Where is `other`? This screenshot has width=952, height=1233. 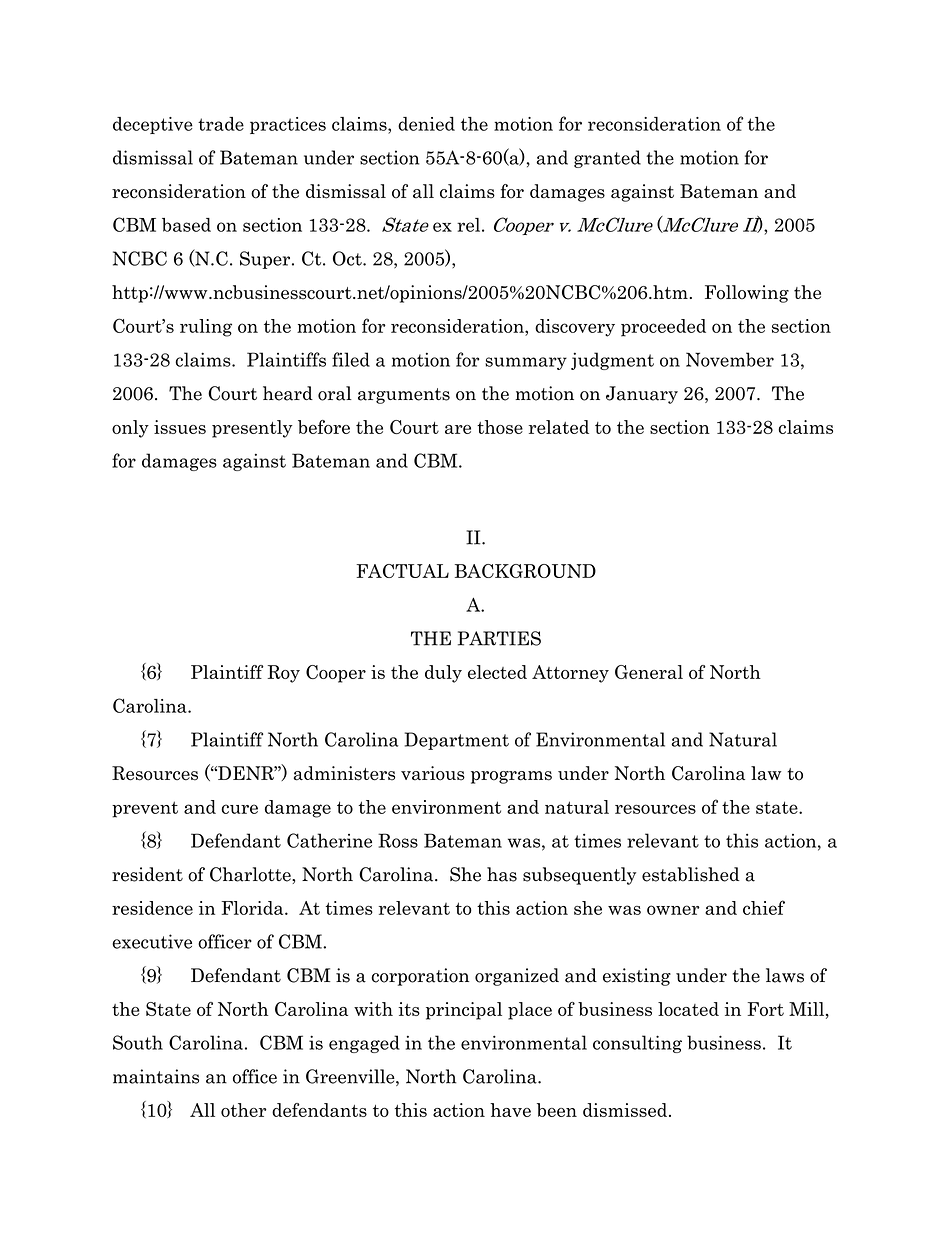 other is located at coordinates (244, 1110).
